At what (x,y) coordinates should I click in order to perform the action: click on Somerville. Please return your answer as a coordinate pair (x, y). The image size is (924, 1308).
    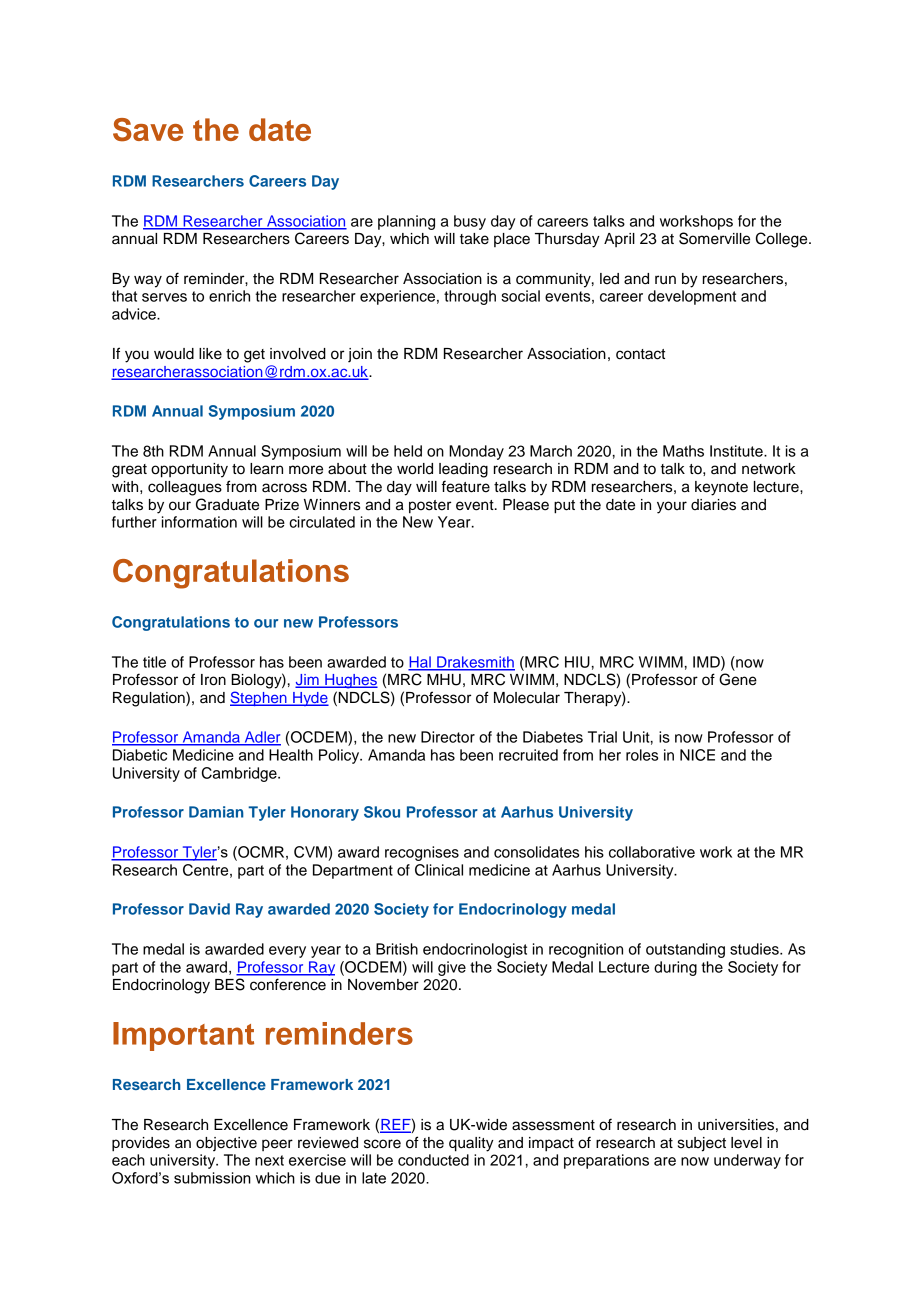
    Looking at the image, I should click on (714, 238).
